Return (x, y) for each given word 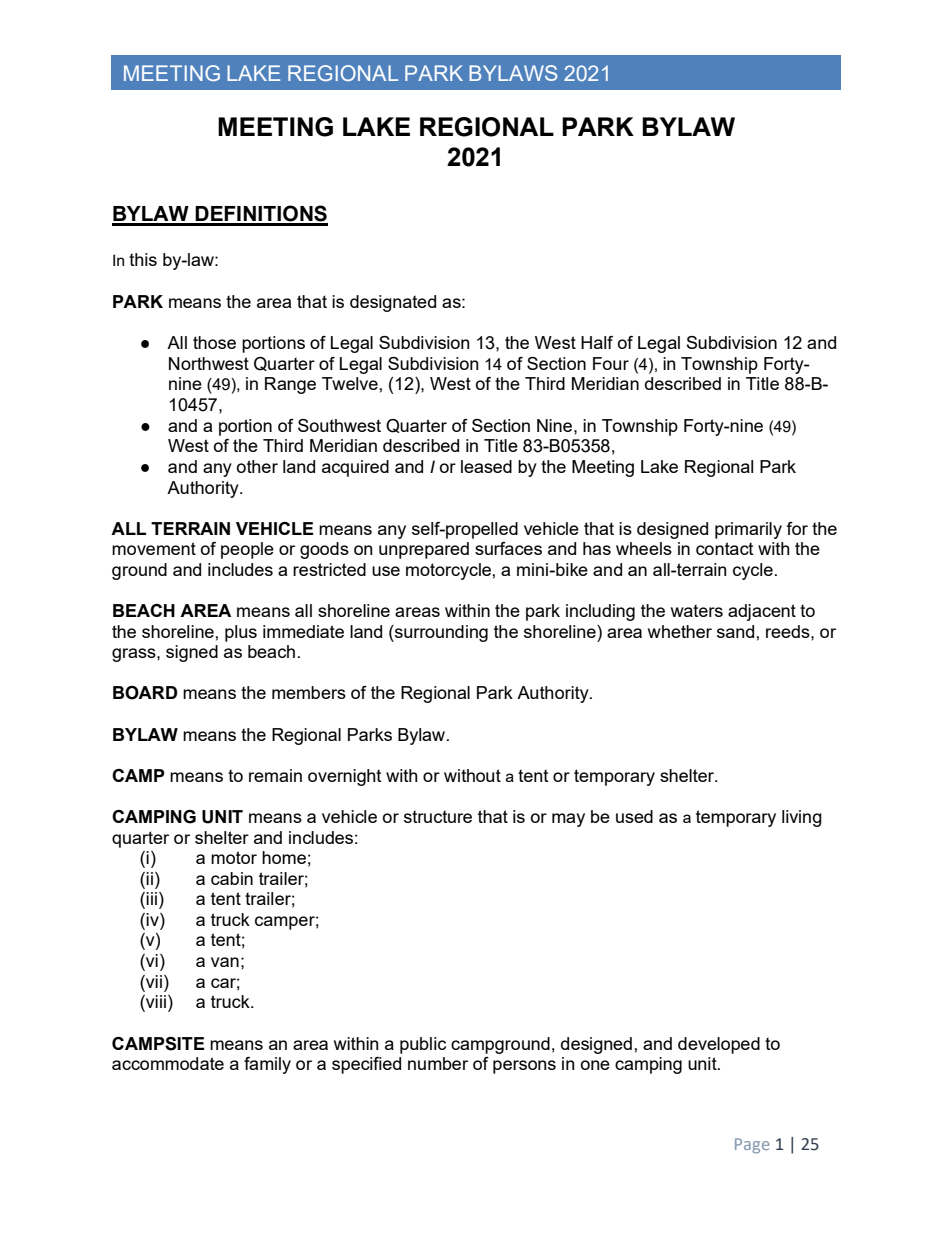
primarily (748, 530)
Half (597, 342)
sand (735, 631)
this (143, 259)
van (225, 962)
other (257, 466)
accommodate (168, 1063)
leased (486, 466)
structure (438, 817)
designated (393, 303)
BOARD (145, 693)
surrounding (440, 633)
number (438, 1063)
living (802, 818)
